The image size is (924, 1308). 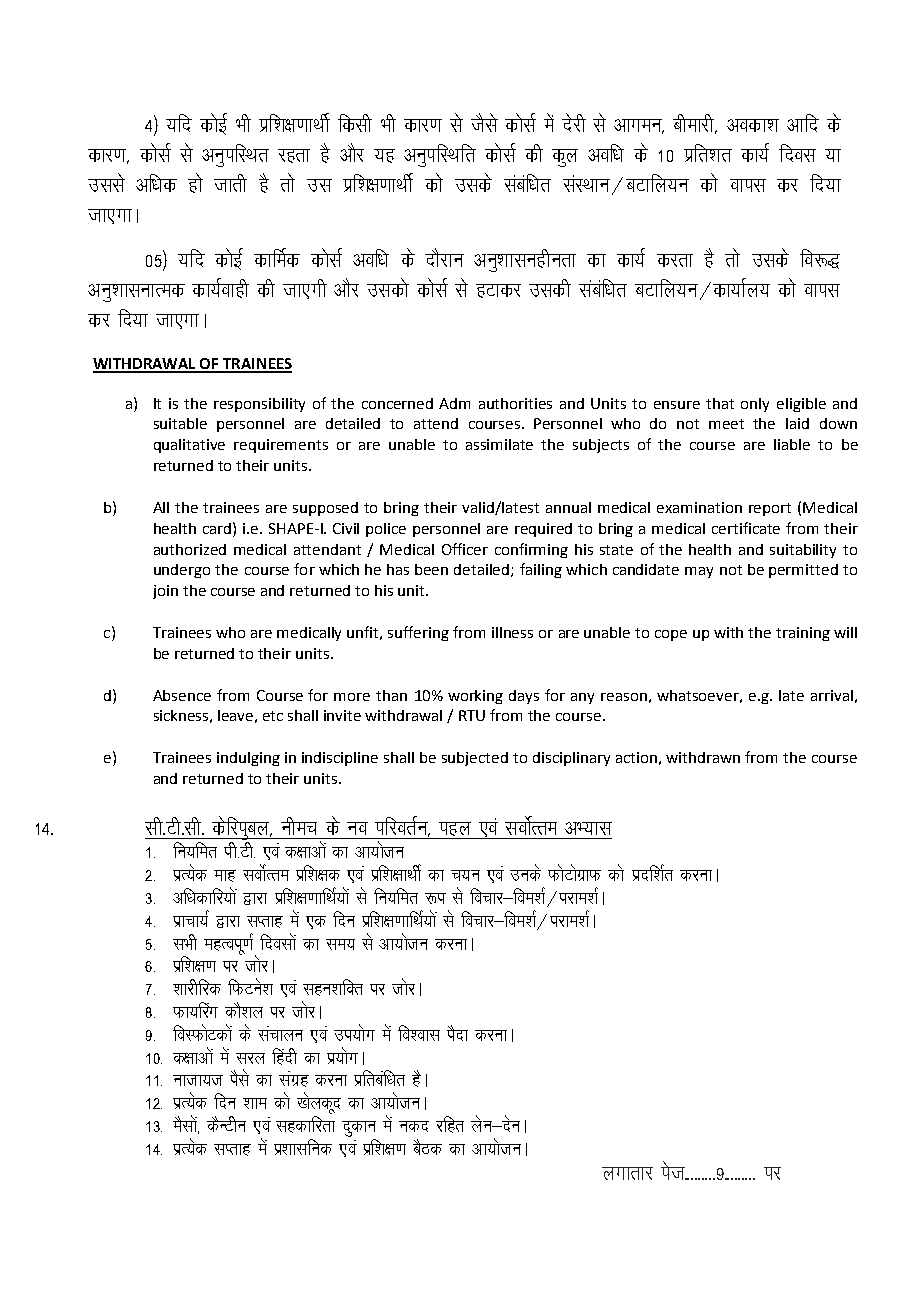 I want to click on undergo, so click(x=182, y=571).
